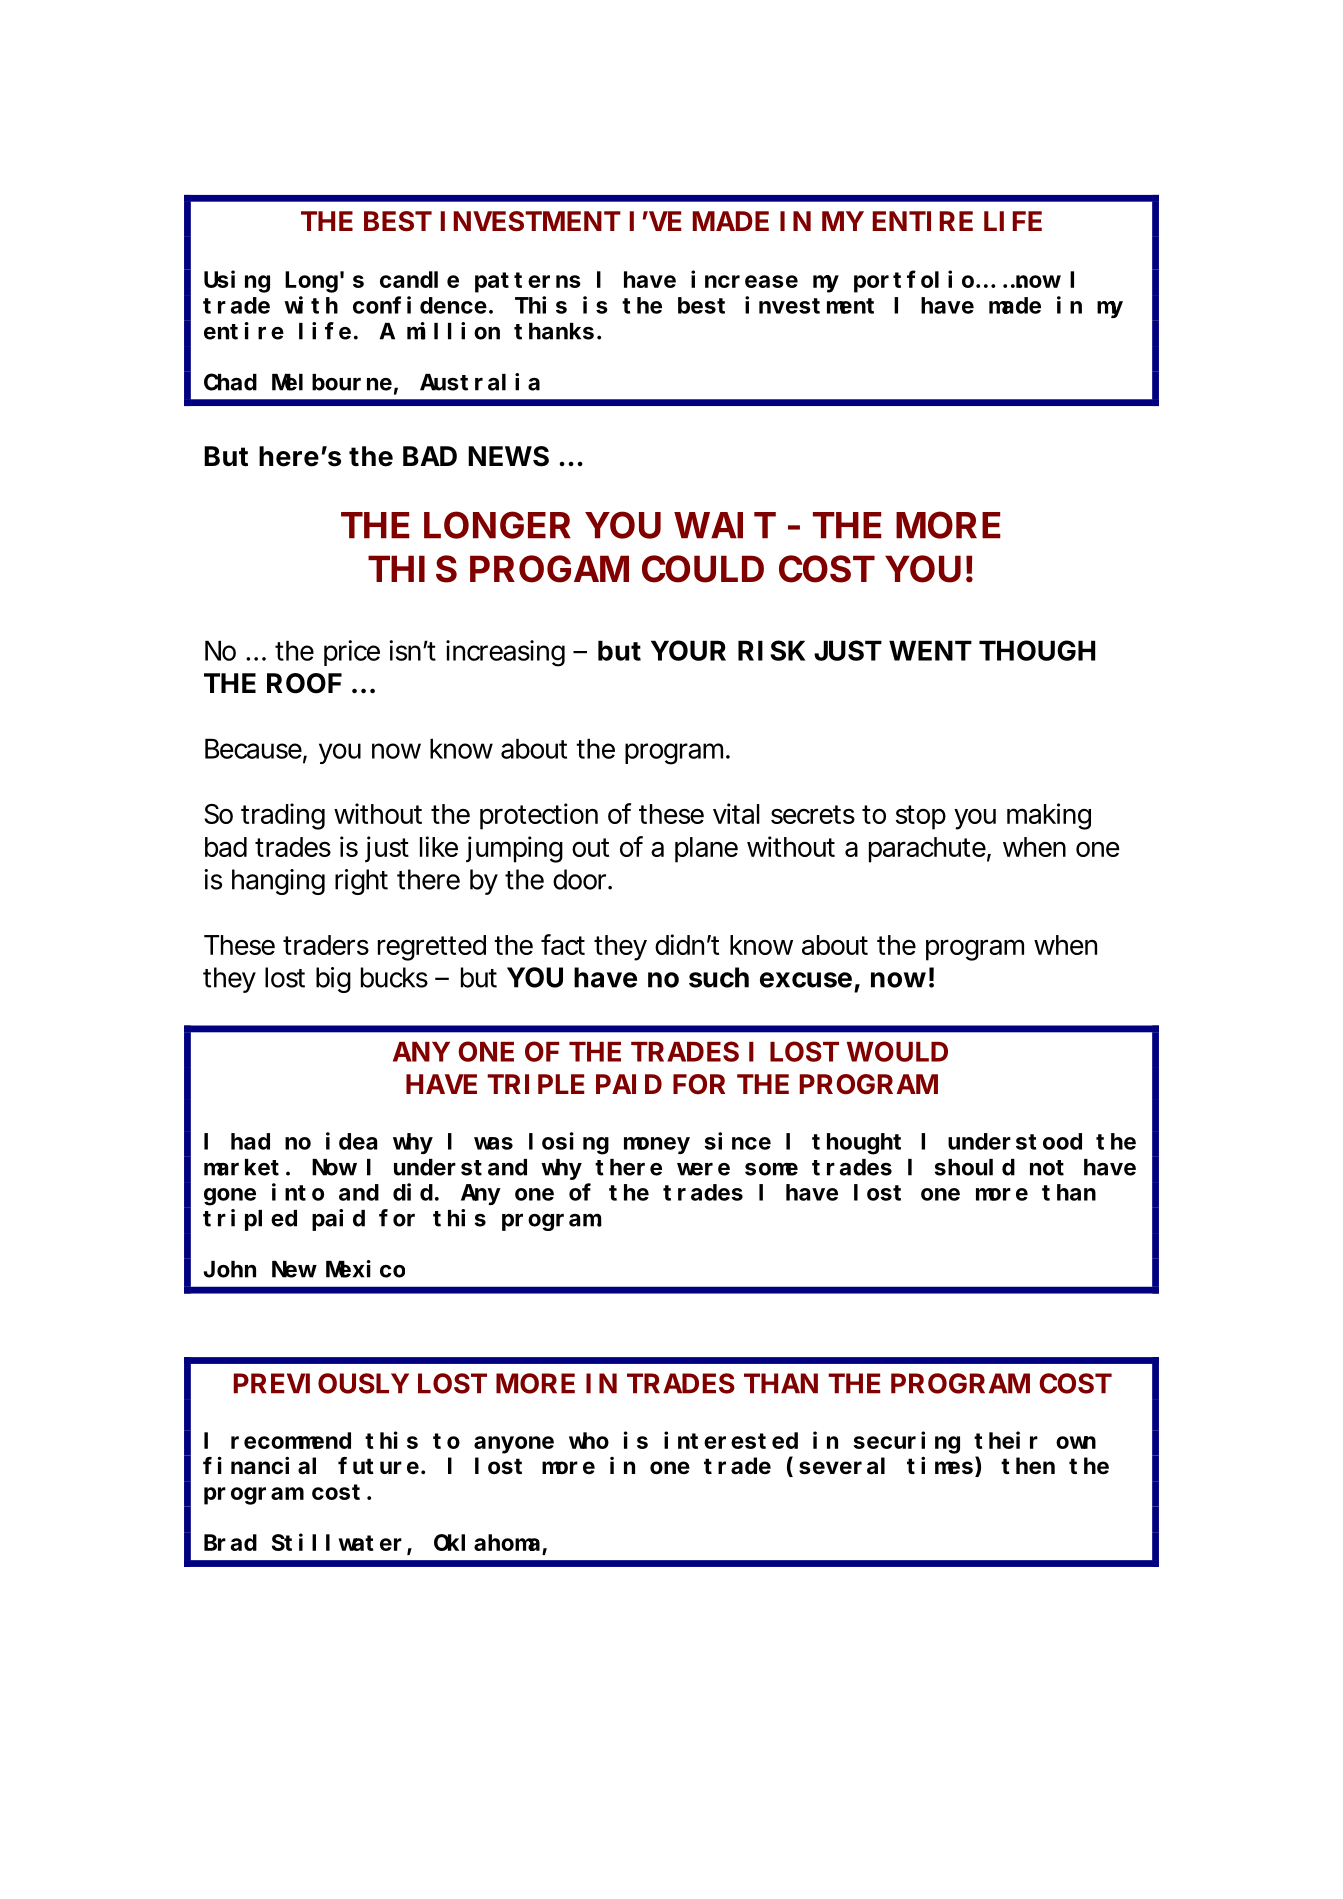 The width and height of the image is (1343, 1899). What do you see at coordinates (744, 279) in the image?
I see `increase` at bounding box center [744, 279].
